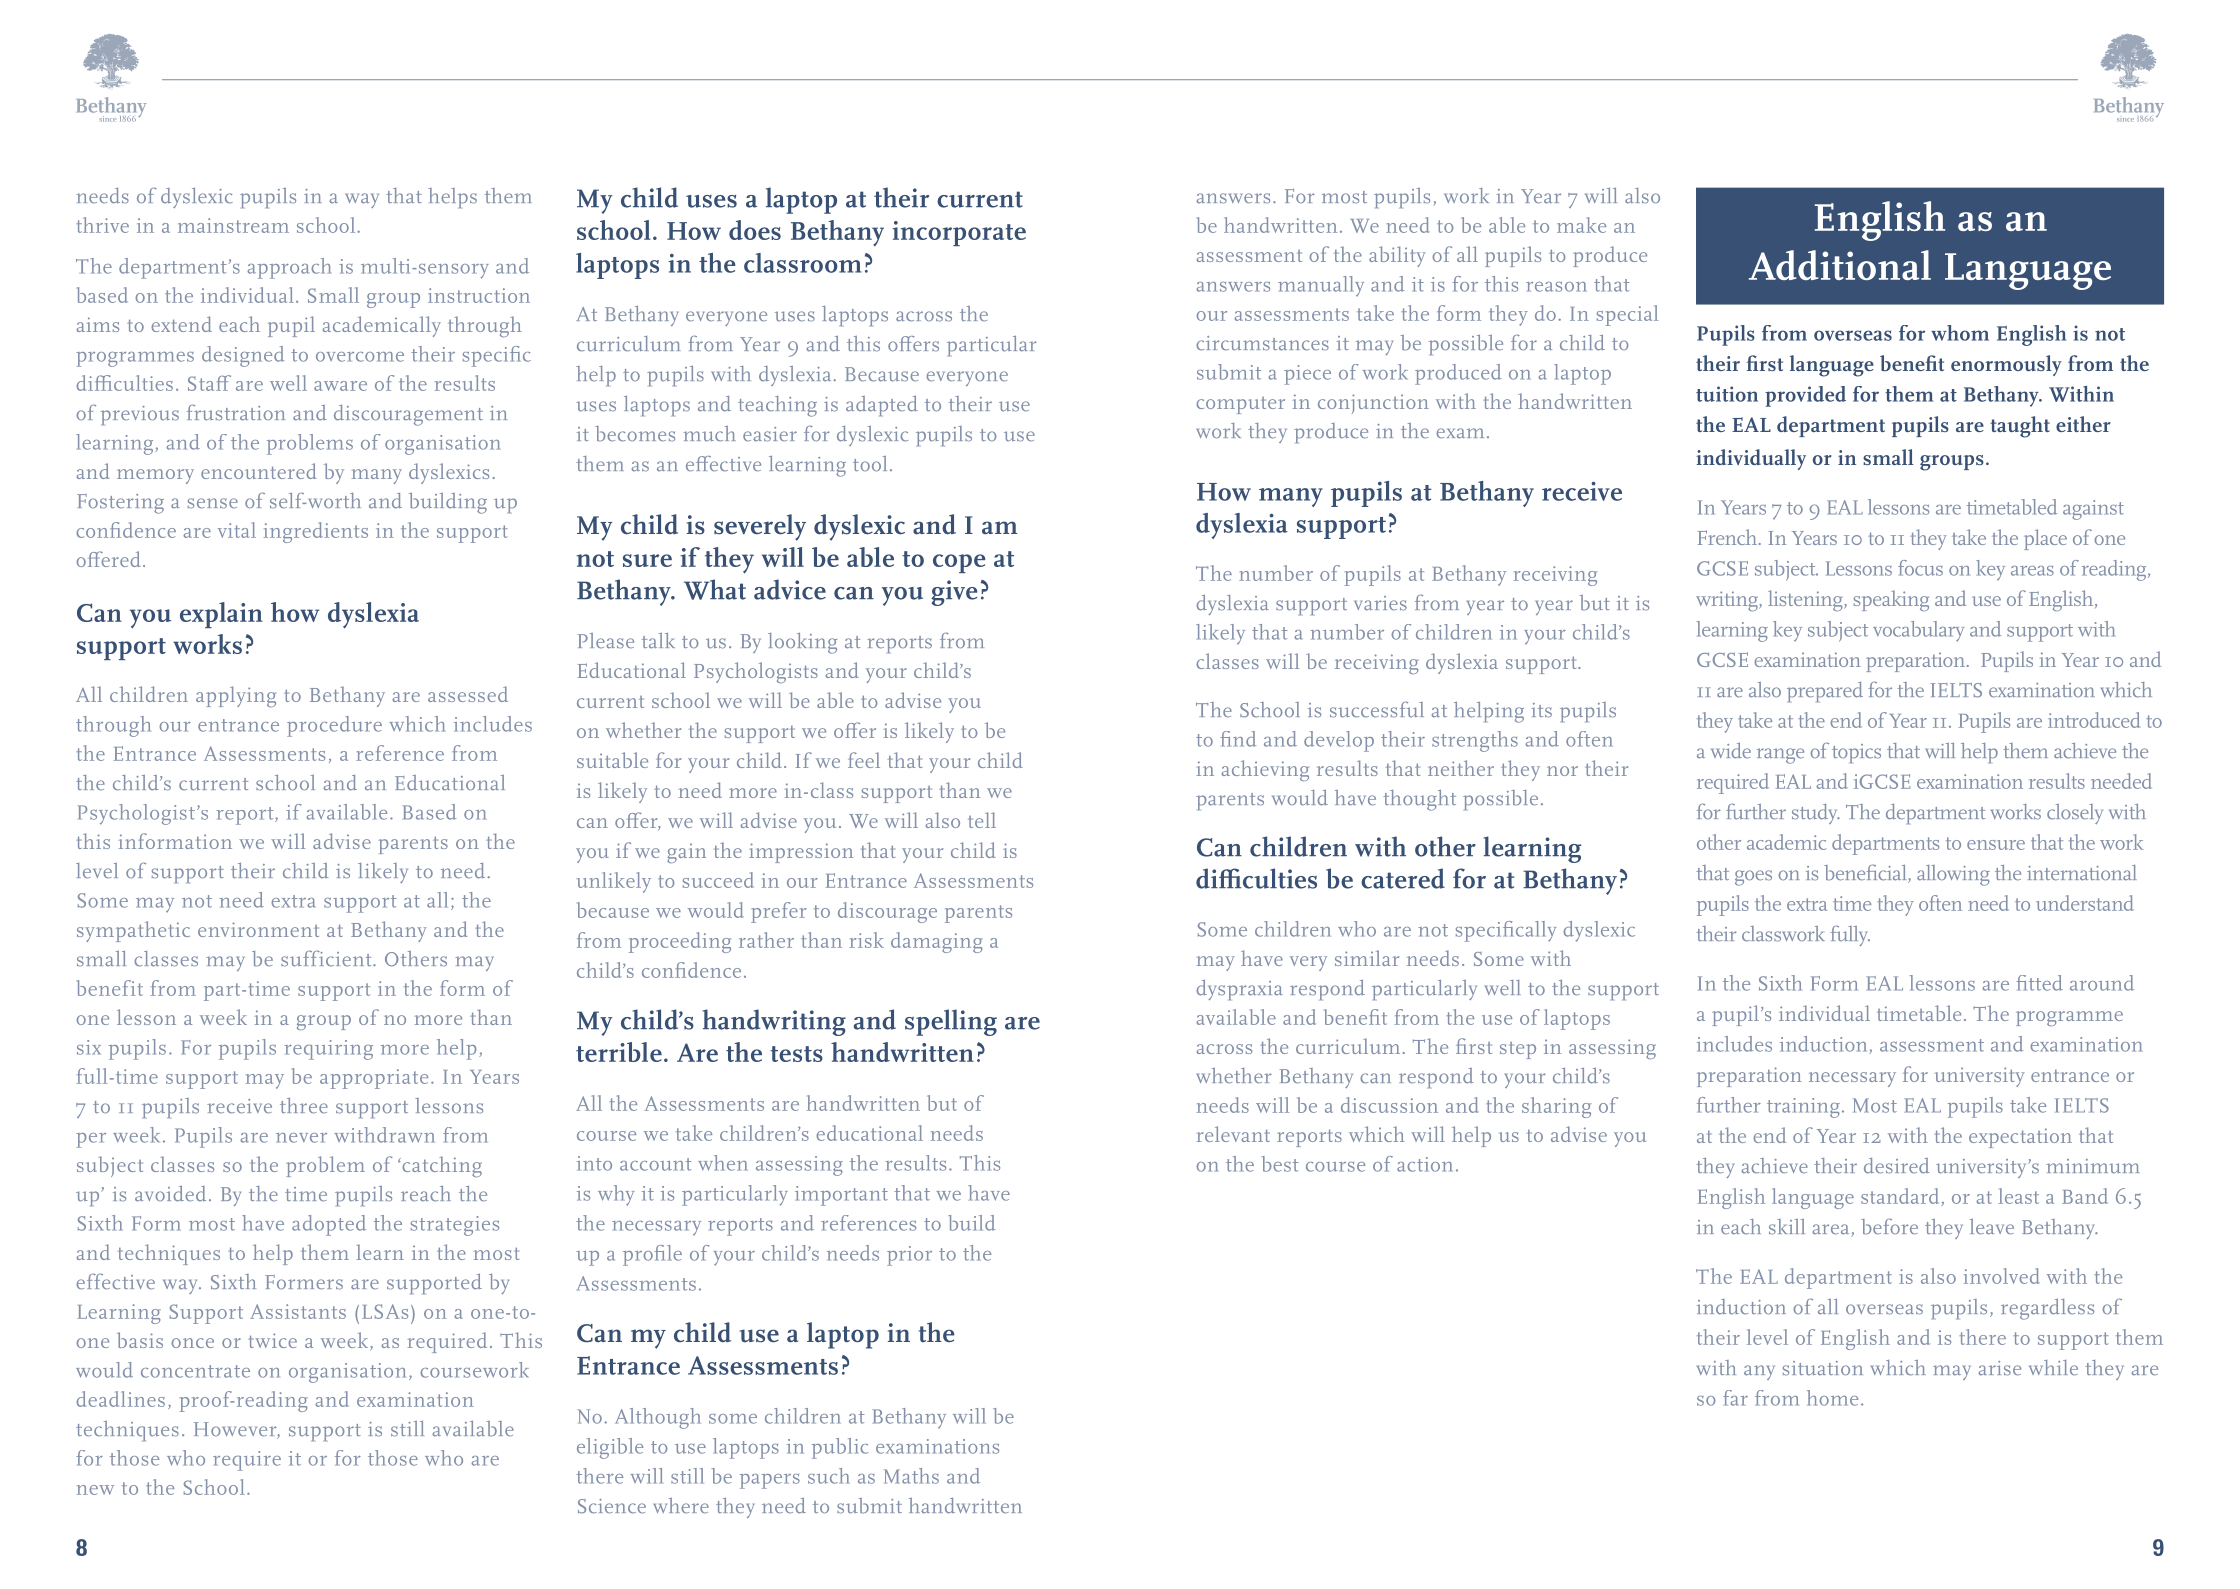  What do you see at coordinates (1840, 265) in the screenshot?
I see `Additional` at bounding box center [1840, 265].
